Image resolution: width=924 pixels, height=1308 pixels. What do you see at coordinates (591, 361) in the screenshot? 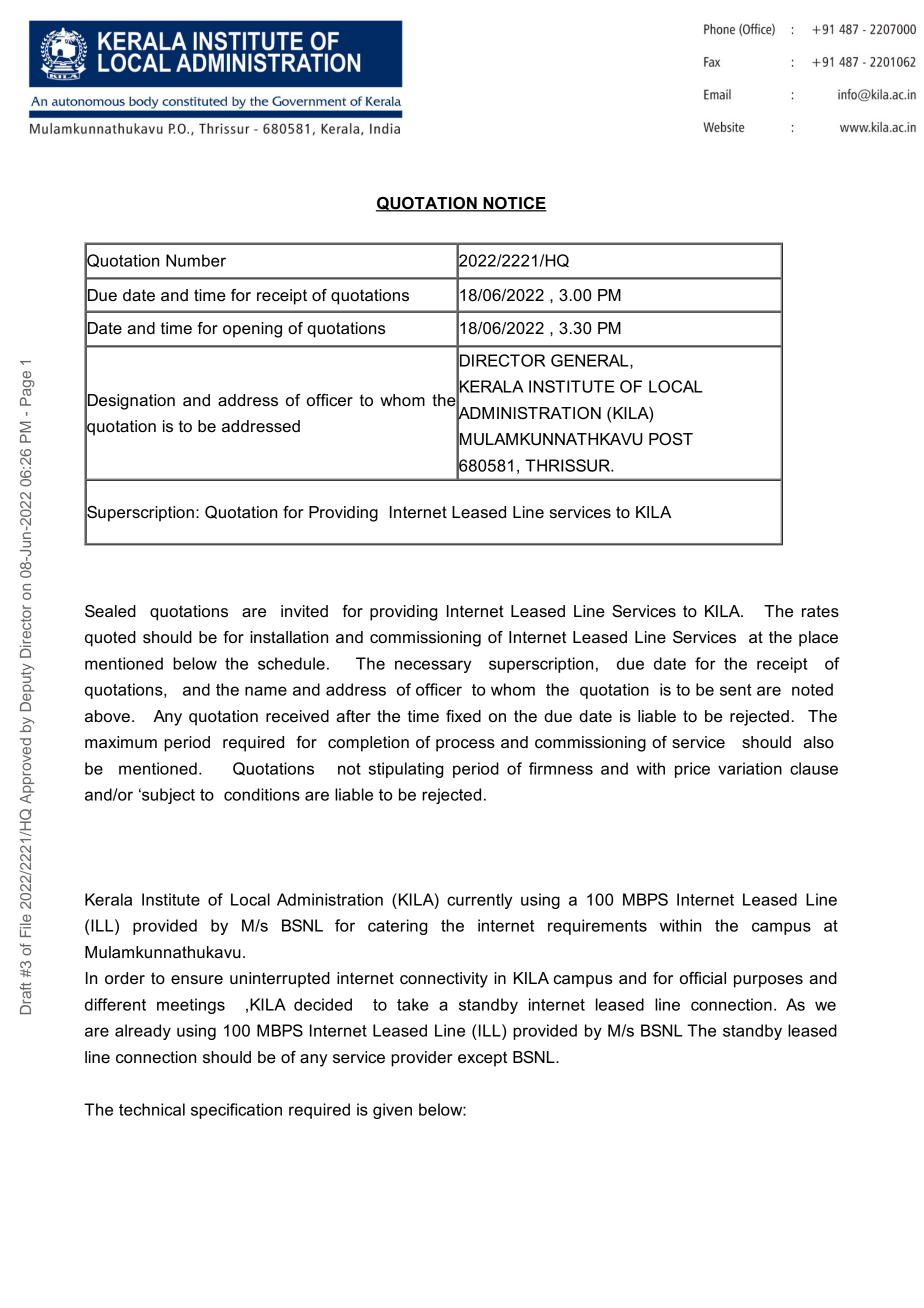
I see `GENERAL` at bounding box center [591, 361].
